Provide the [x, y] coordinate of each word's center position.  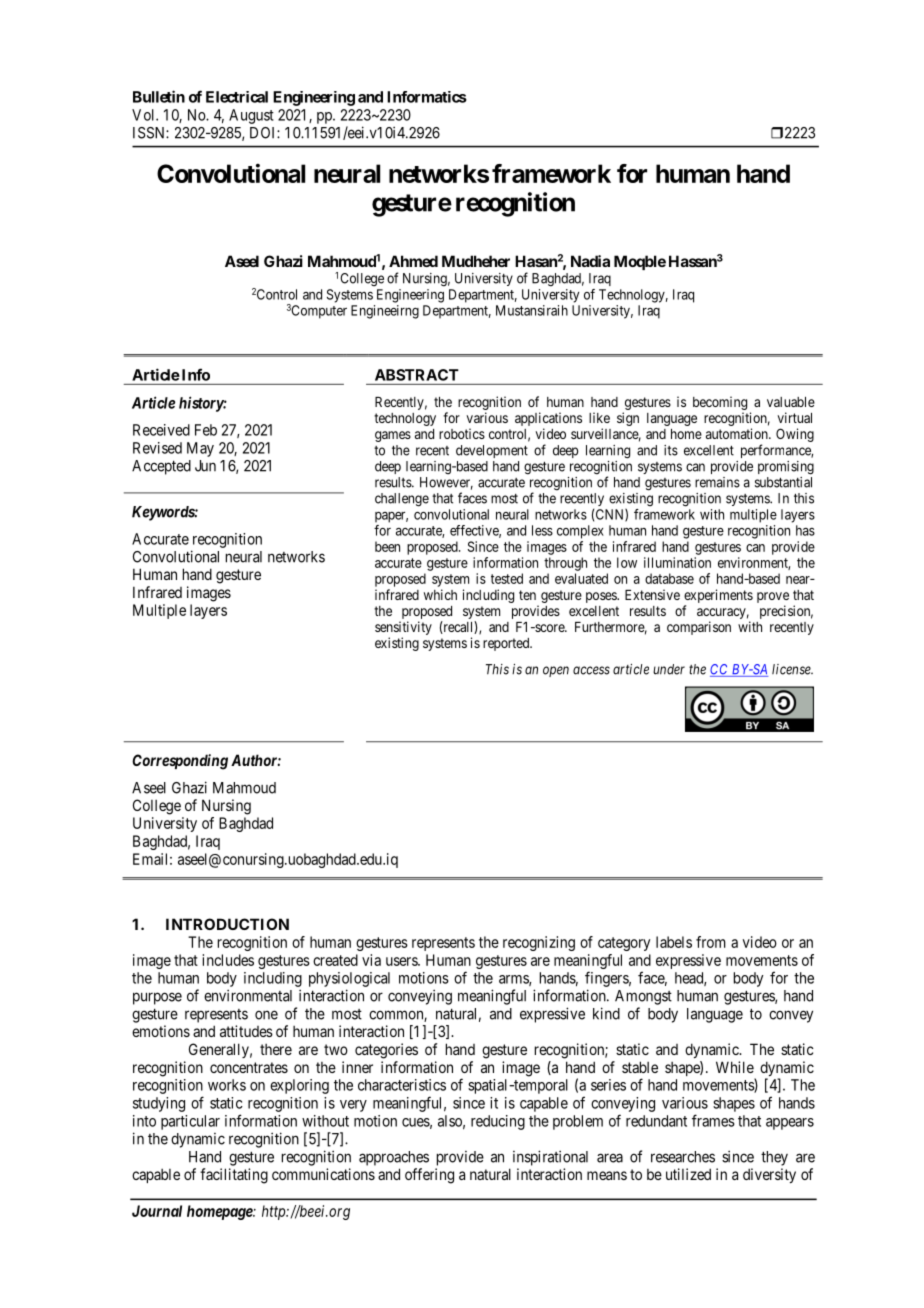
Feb [206, 430]
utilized [688, 1174]
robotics [462, 433]
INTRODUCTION [227, 924]
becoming [720, 404]
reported [507, 644]
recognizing [539, 943]
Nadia [590, 261]
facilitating [234, 1176]
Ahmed [413, 261]
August [251, 116]
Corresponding [180, 762]
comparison [699, 628]
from [711, 942]
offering [429, 1176]
